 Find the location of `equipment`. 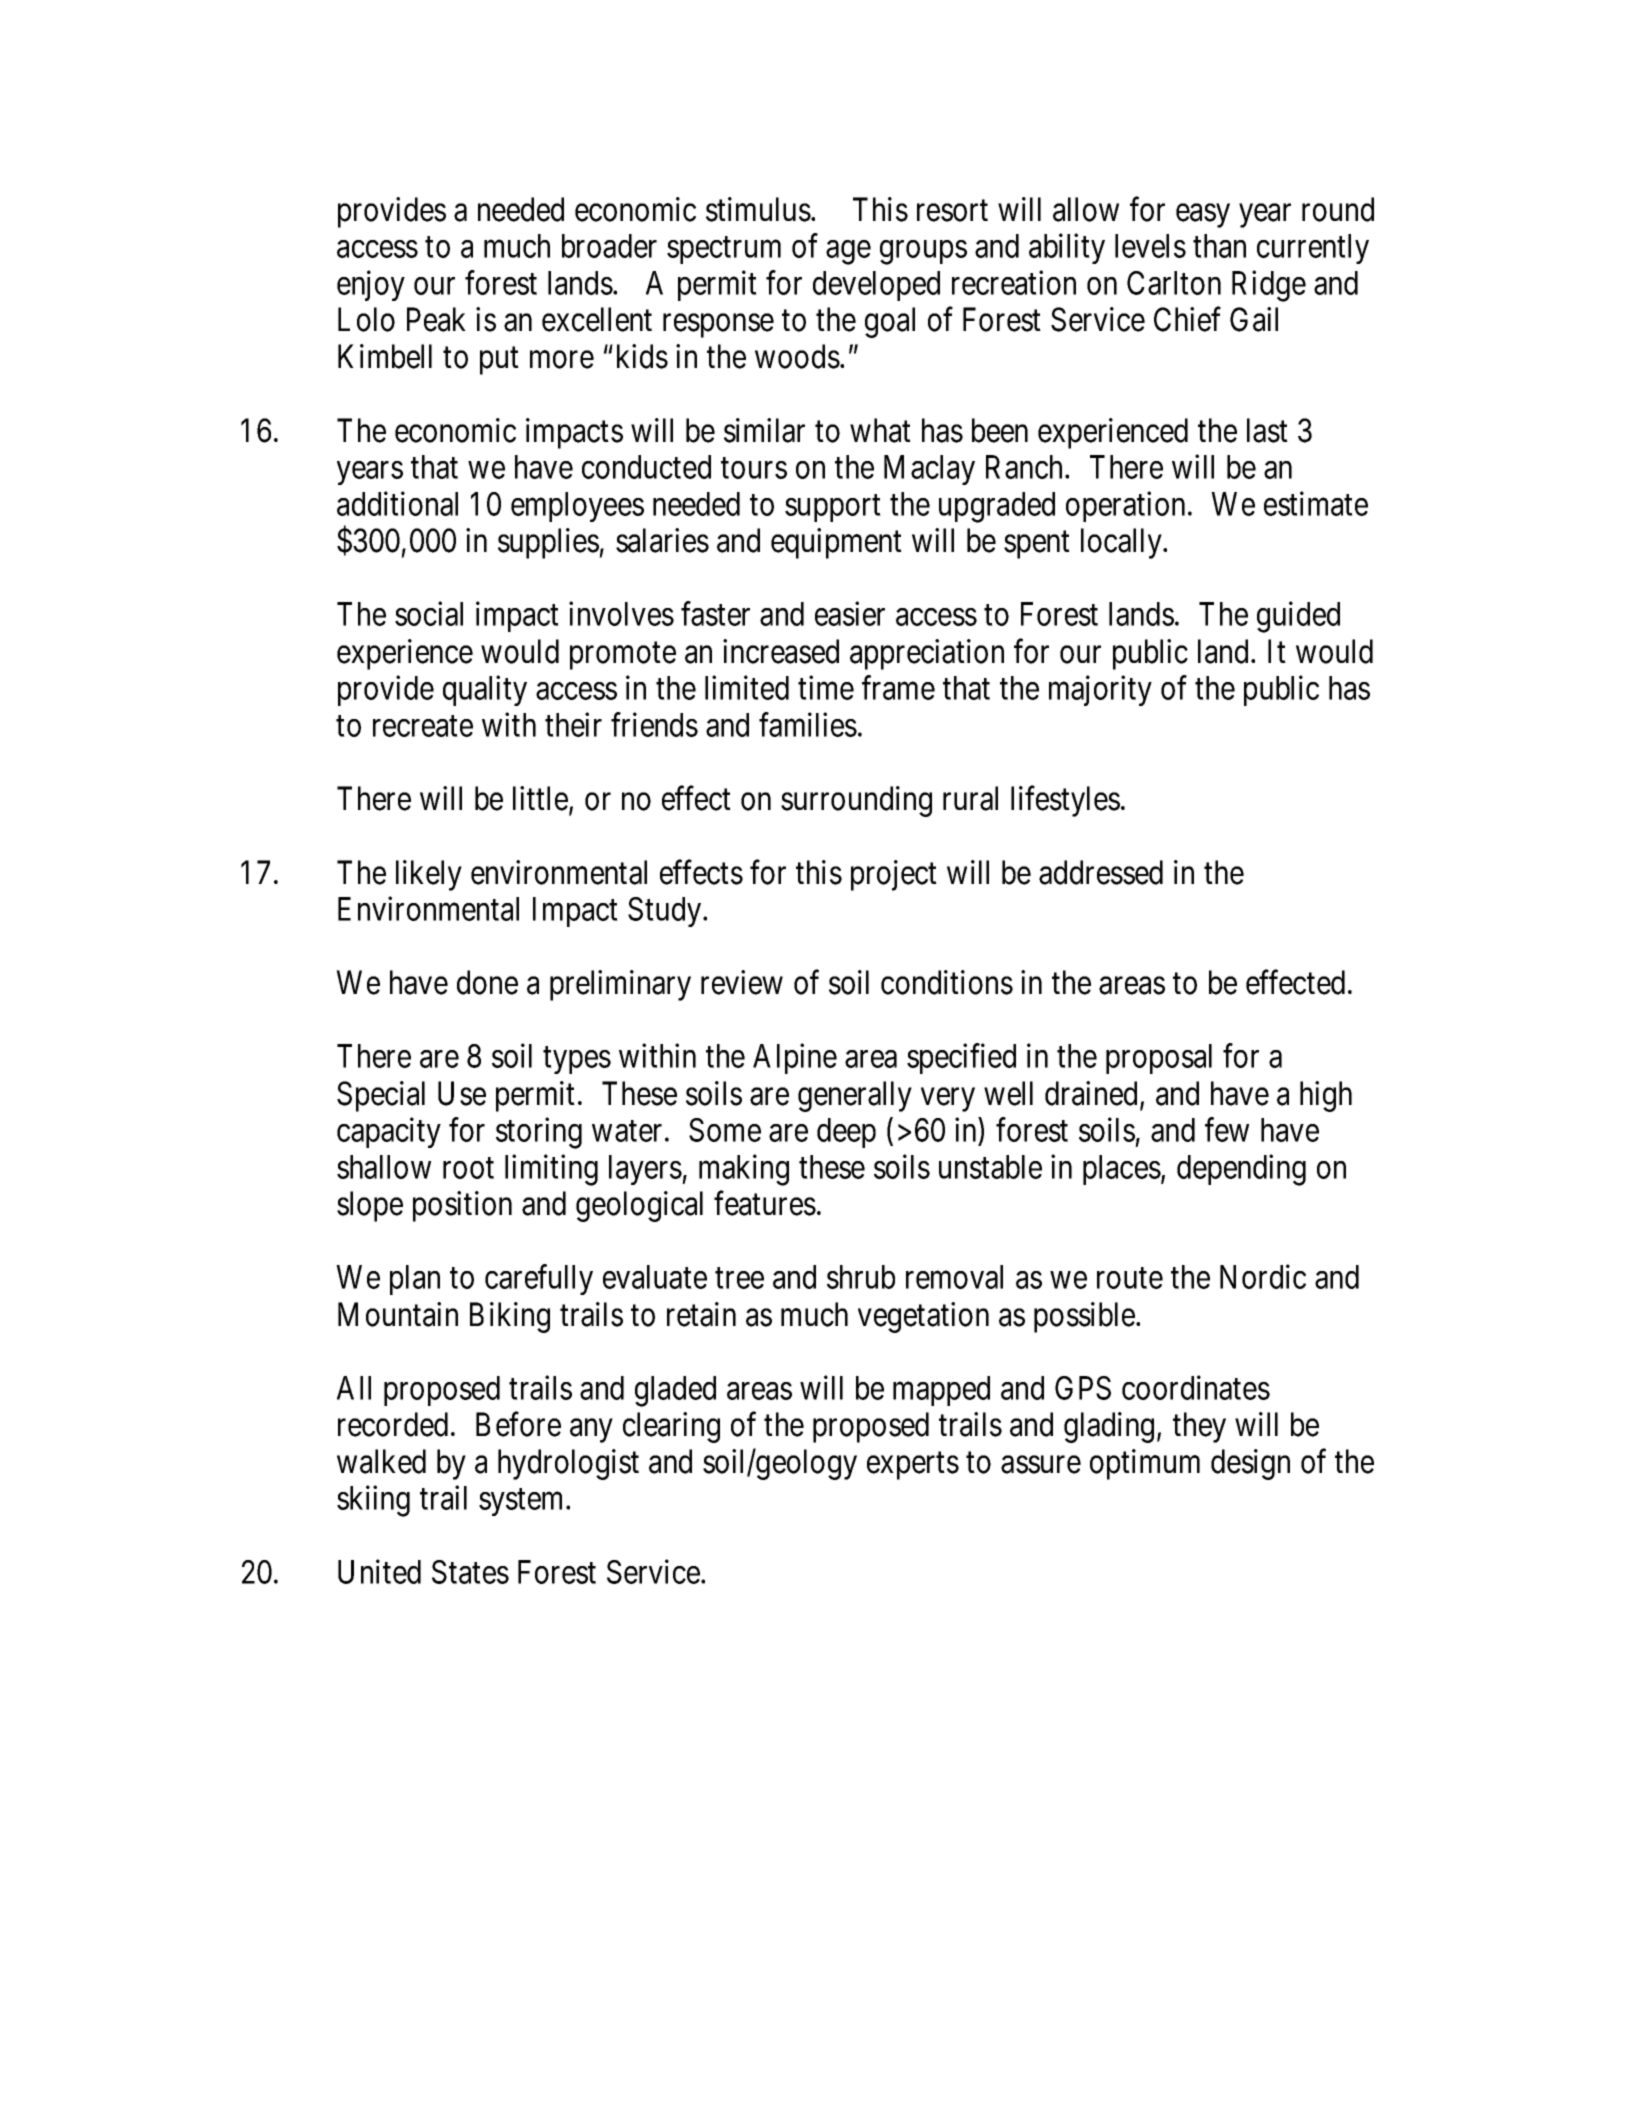

equipment is located at coordinates (836, 543).
